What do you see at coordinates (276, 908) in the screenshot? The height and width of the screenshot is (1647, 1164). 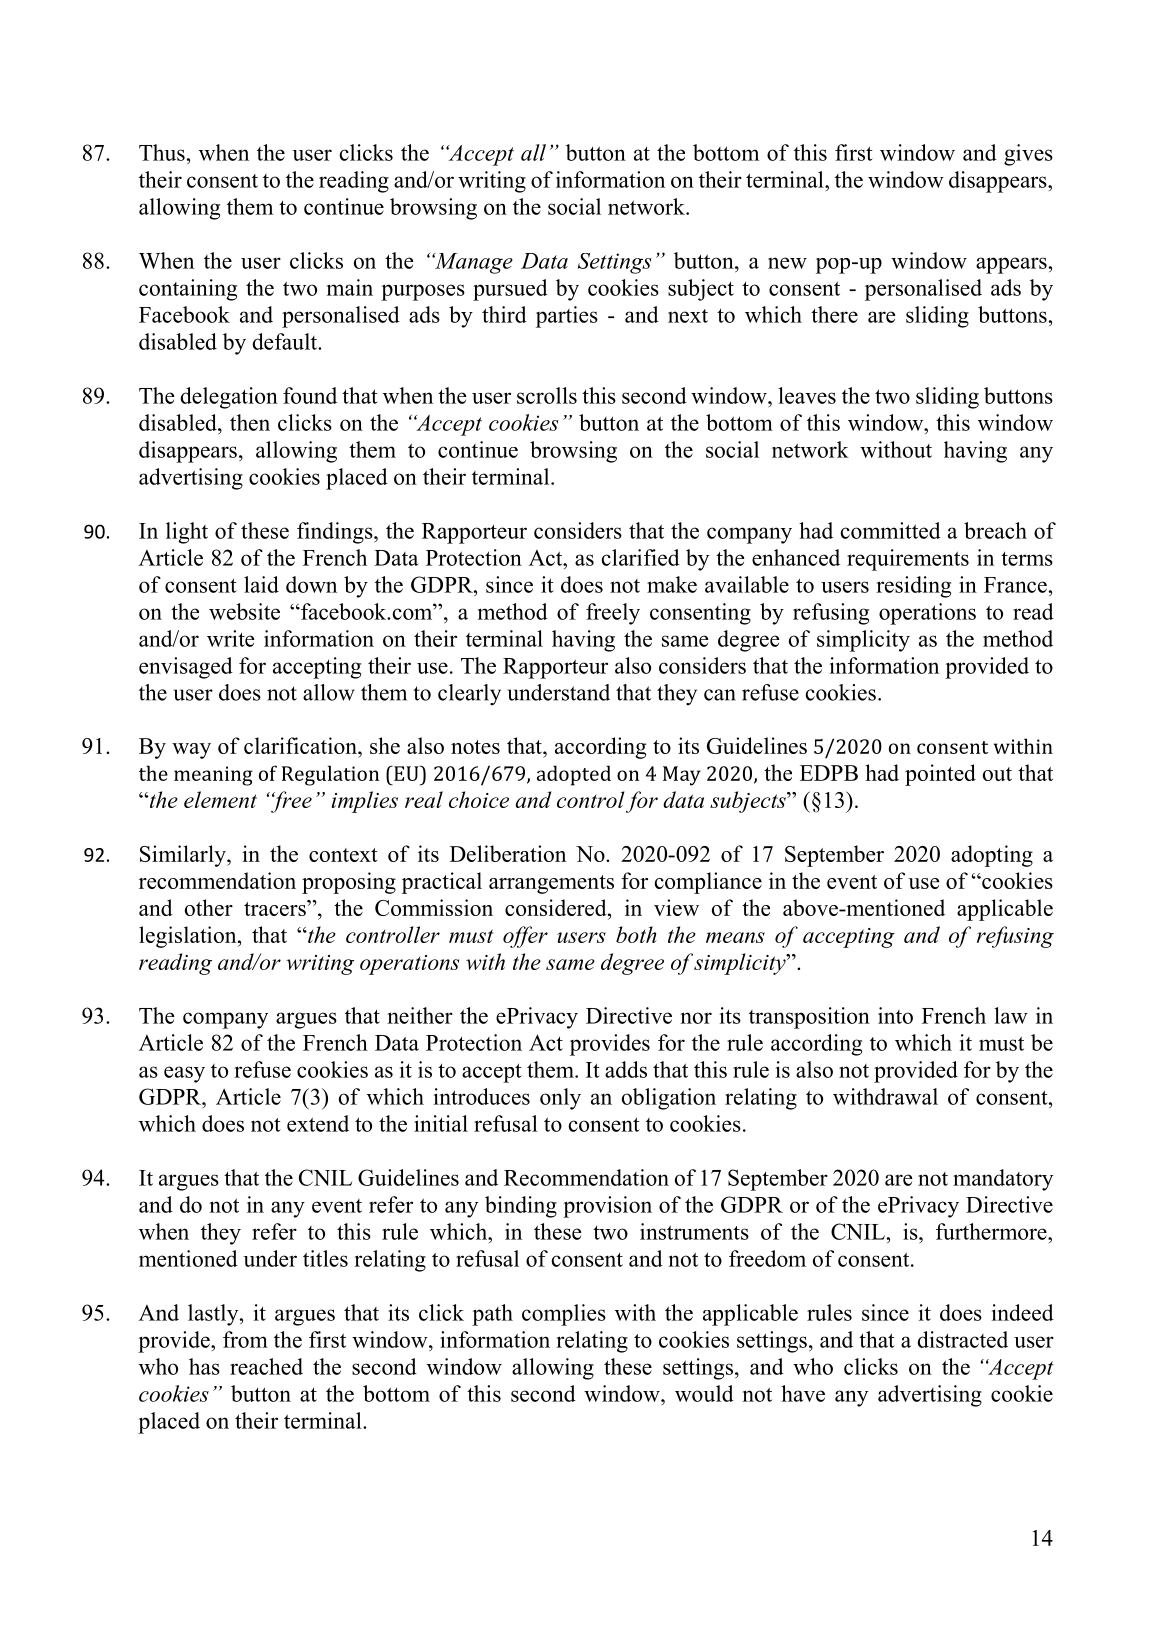 I see `tracers` at bounding box center [276, 908].
